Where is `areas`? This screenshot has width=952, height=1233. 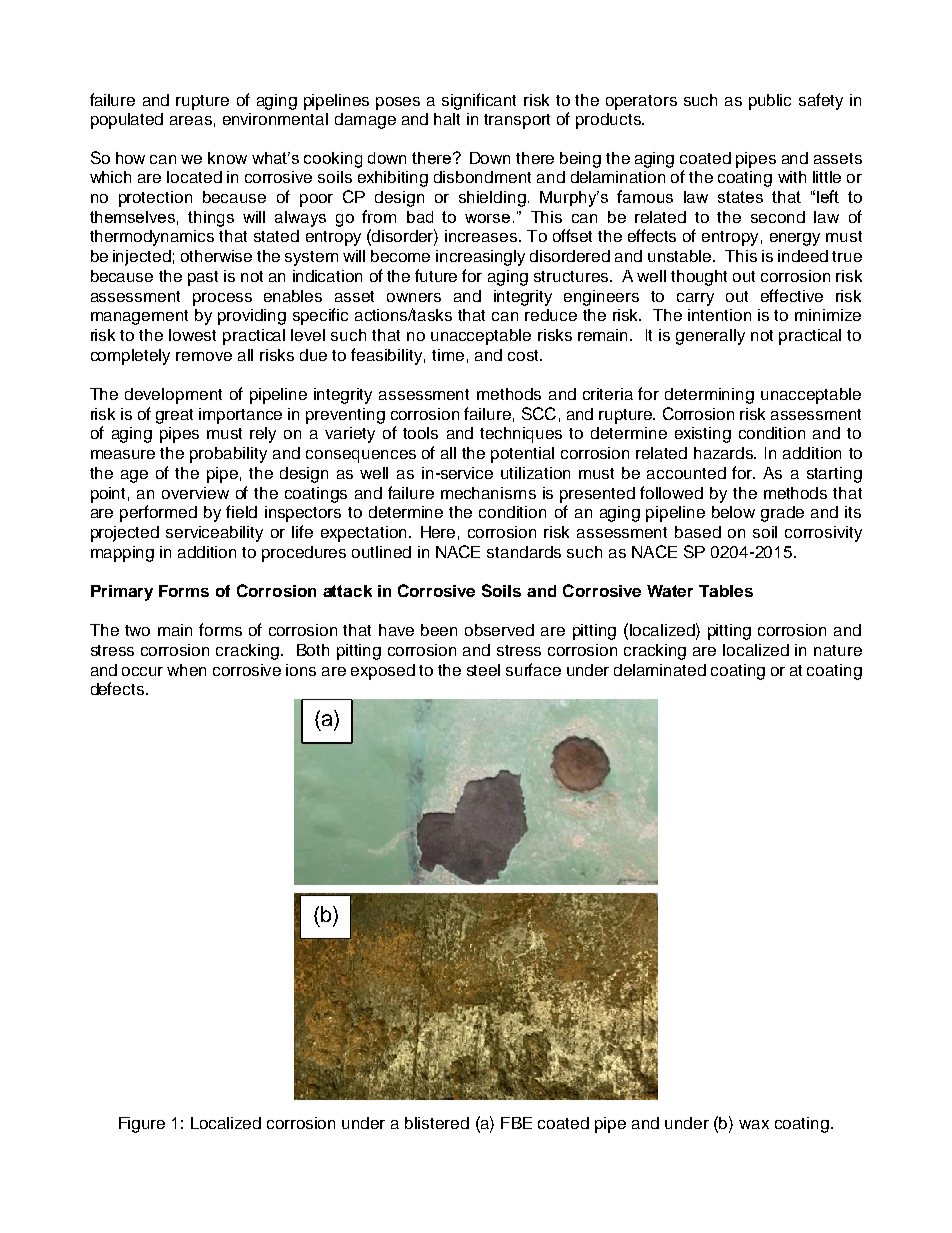 areas is located at coordinates (191, 120).
